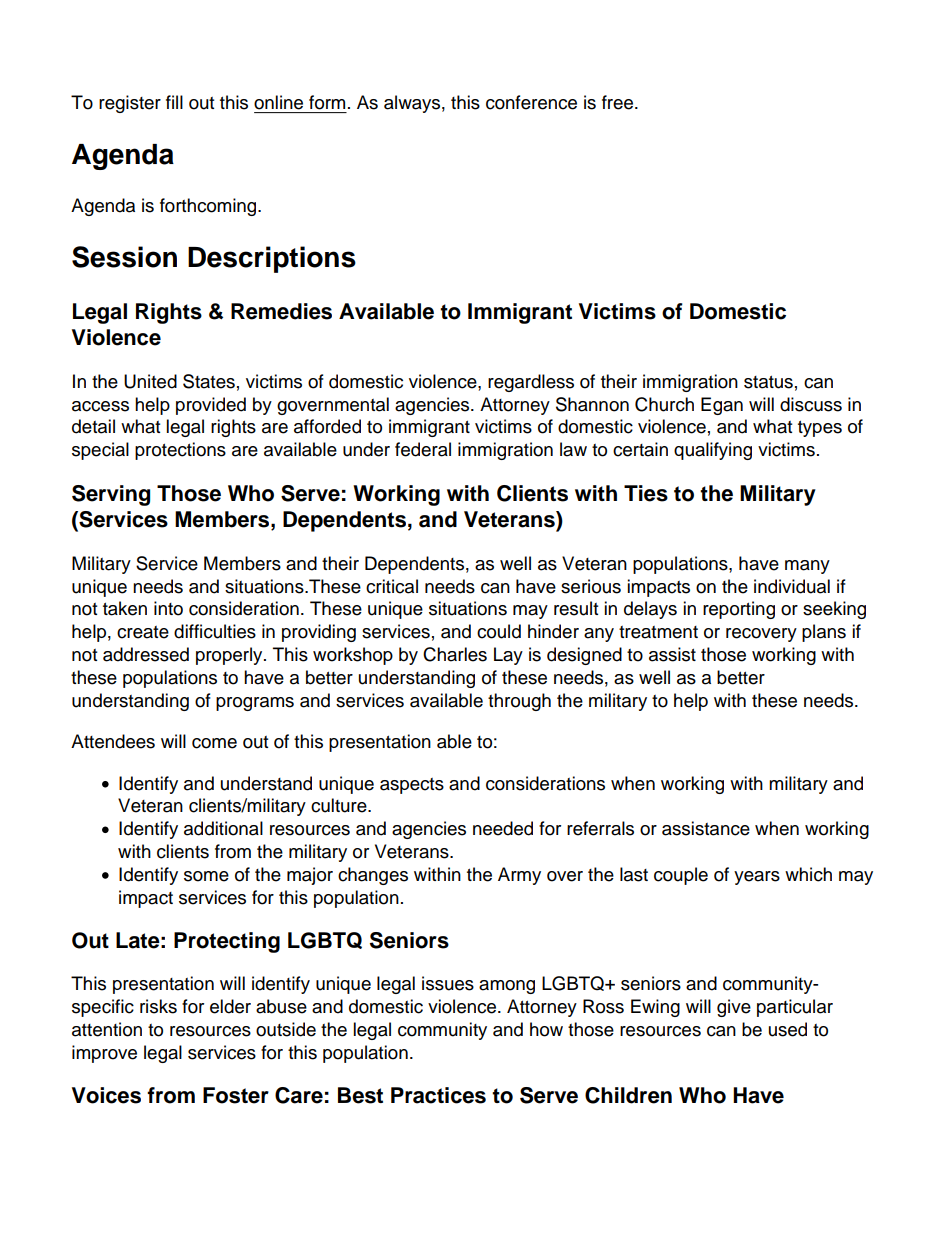 The image size is (952, 1233). What do you see at coordinates (168, 608) in the page?
I see `into` at bounding box center [168, 608].
